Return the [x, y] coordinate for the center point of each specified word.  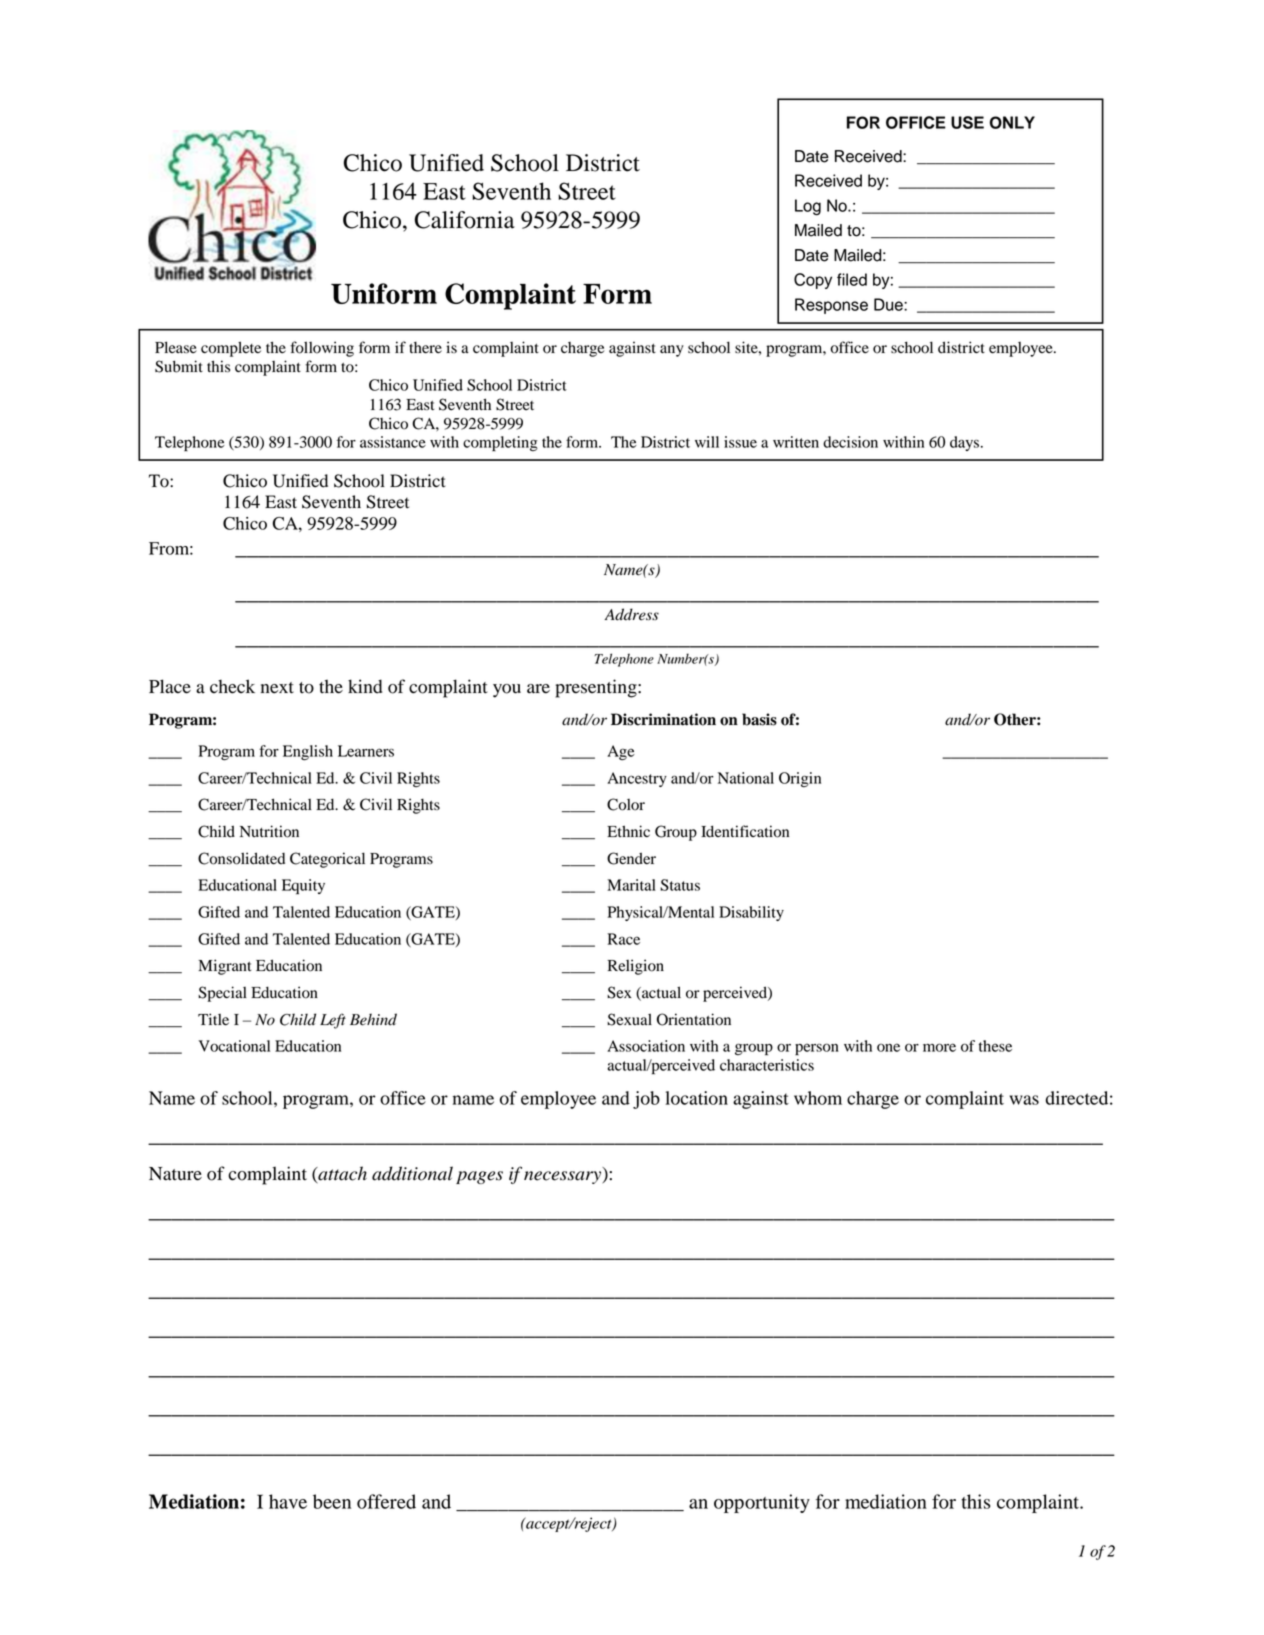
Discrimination [663, 719]
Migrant [225, 967]
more [939, 1047]
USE [967, 122]
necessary [564, 1177]
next [277, 688]
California [464, 220]
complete [231, 349]
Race [623, 939]
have [288, 1501]
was [1024, 1100]
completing [500, 443]
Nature [175, 1174]
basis [759, 719]
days [964, 443]
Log [808, 207]
